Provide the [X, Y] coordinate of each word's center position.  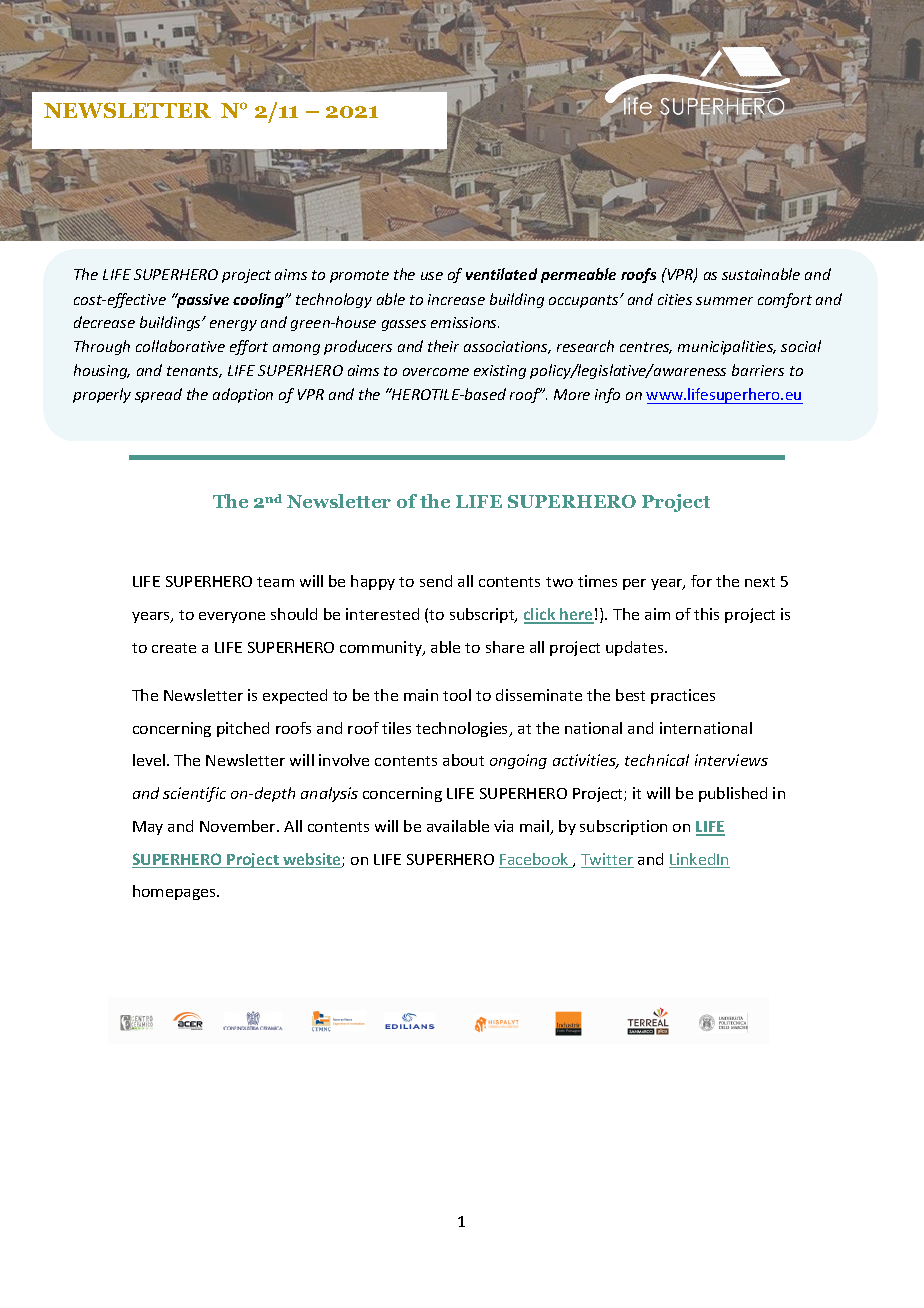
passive [202, 300]
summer [724, 301]
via [503, 826]
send [436, 581]
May [148, 828]
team [275, 582]
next [760, 582]
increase [456, 299]
